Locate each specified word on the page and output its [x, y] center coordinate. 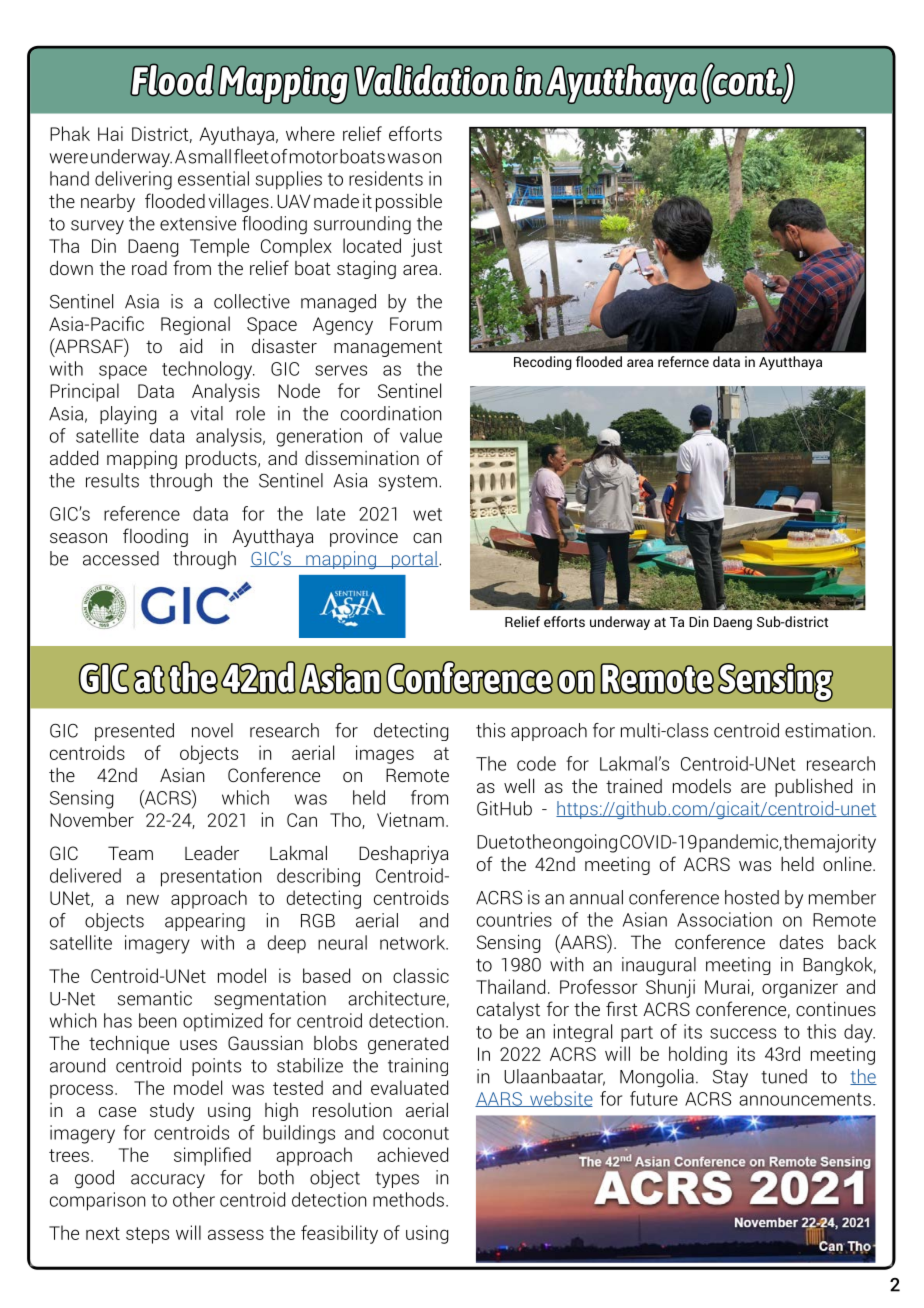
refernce [683, 361]
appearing [205, 922]
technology [208, 370]
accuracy [168, 1181]
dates [801, 942]
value [421, 435]
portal [414, 560]
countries [514, 919]
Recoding [543, 363]
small [210, 156]
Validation [431, 80]
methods [408, 1199]
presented [134, 732]
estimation [828, 730]
